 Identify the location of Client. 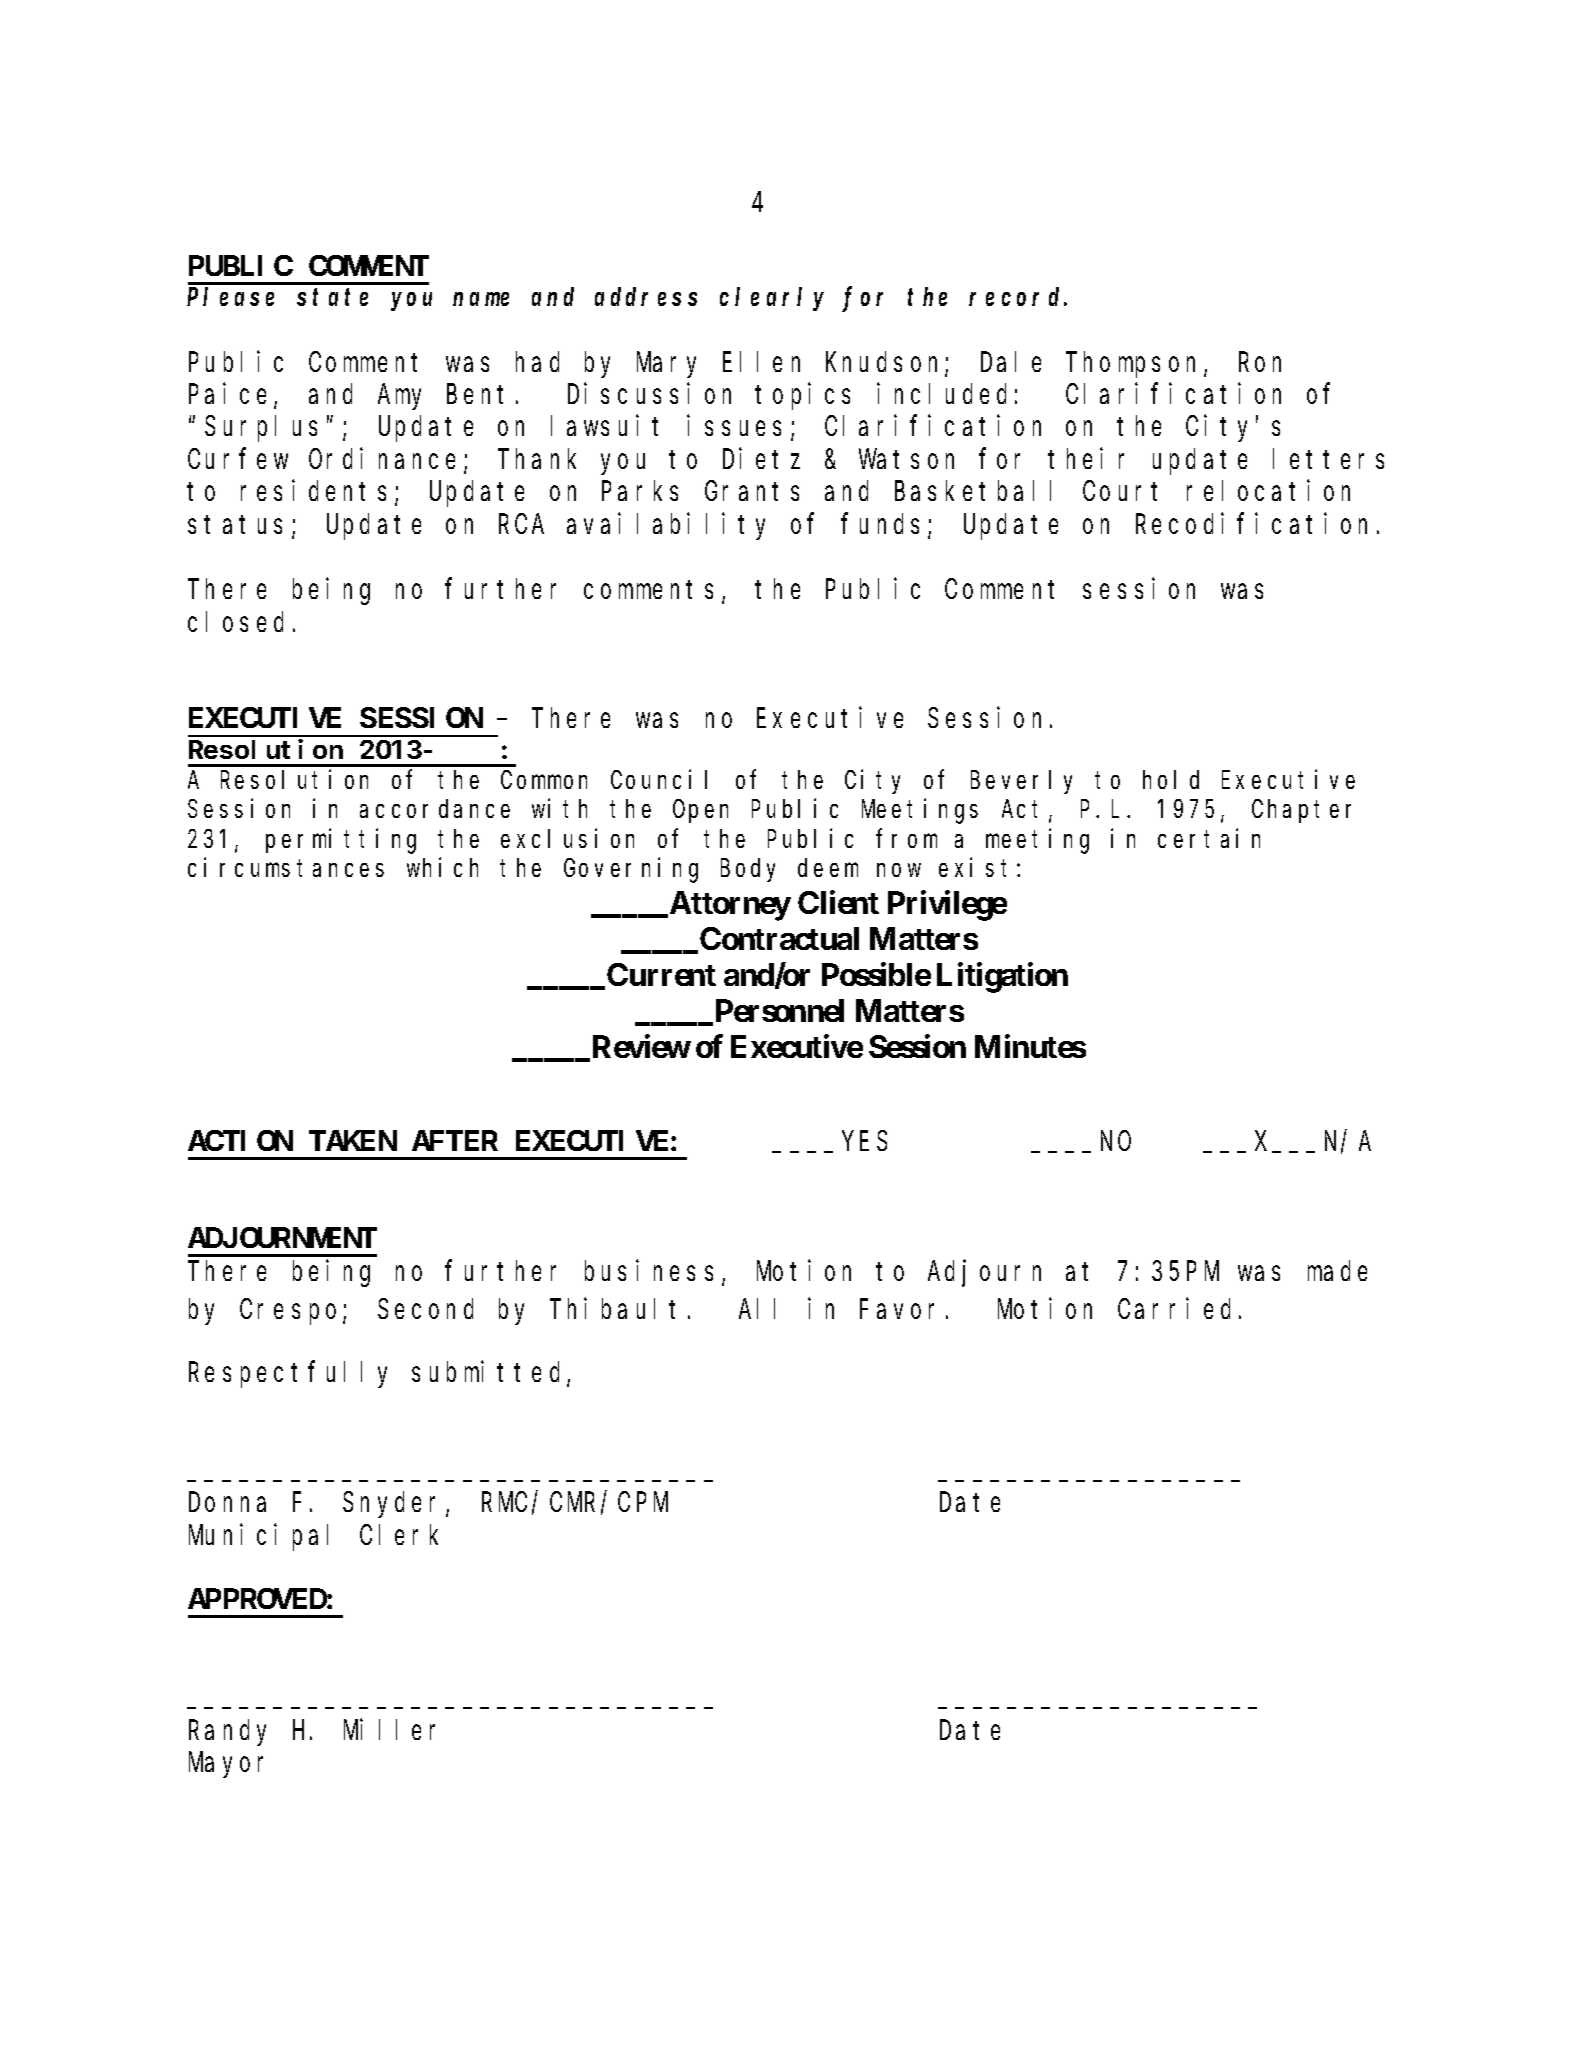
(838, 902).
